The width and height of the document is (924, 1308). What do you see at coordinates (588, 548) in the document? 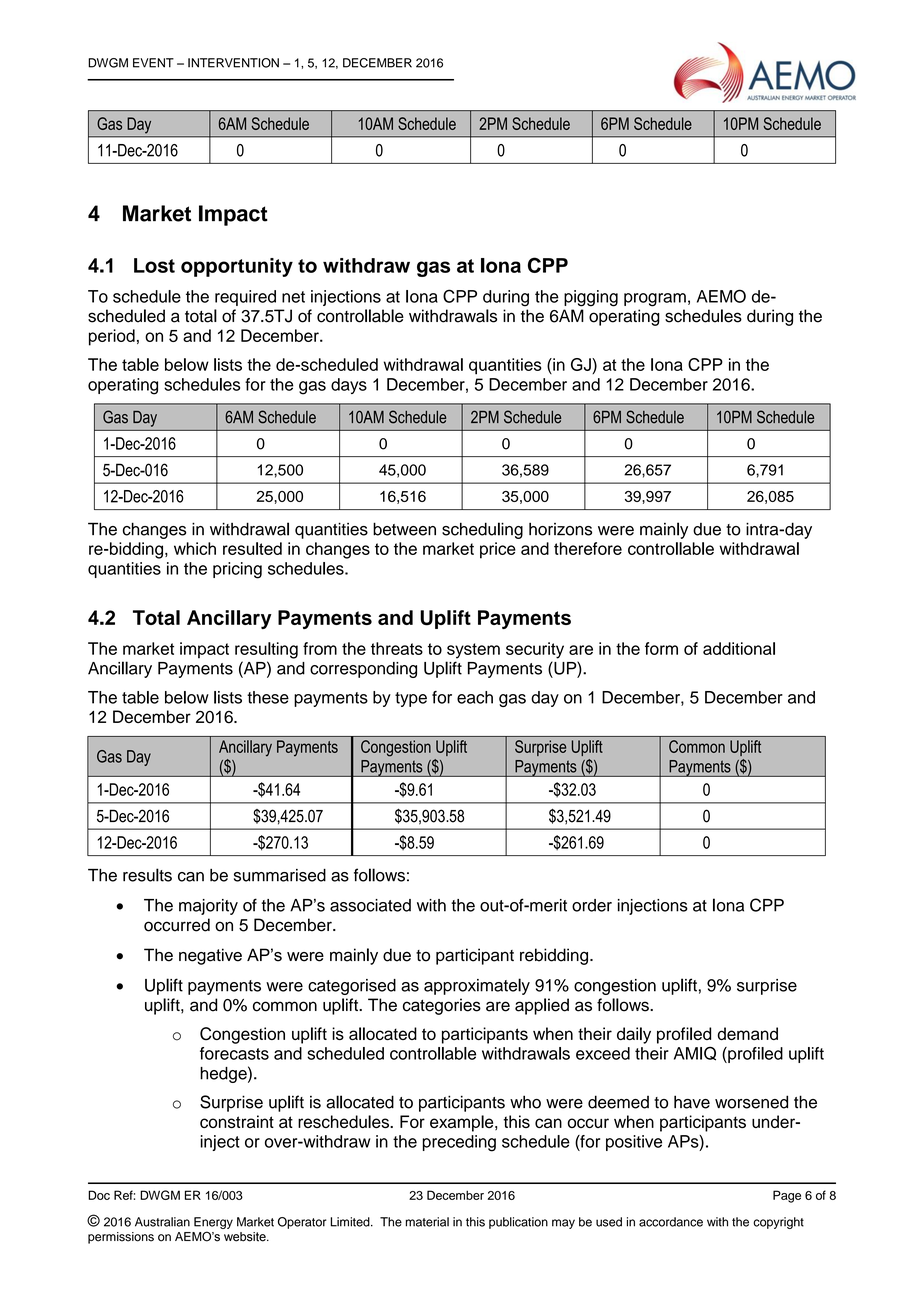
I see `therefore` at bounding box center [588, 548].
